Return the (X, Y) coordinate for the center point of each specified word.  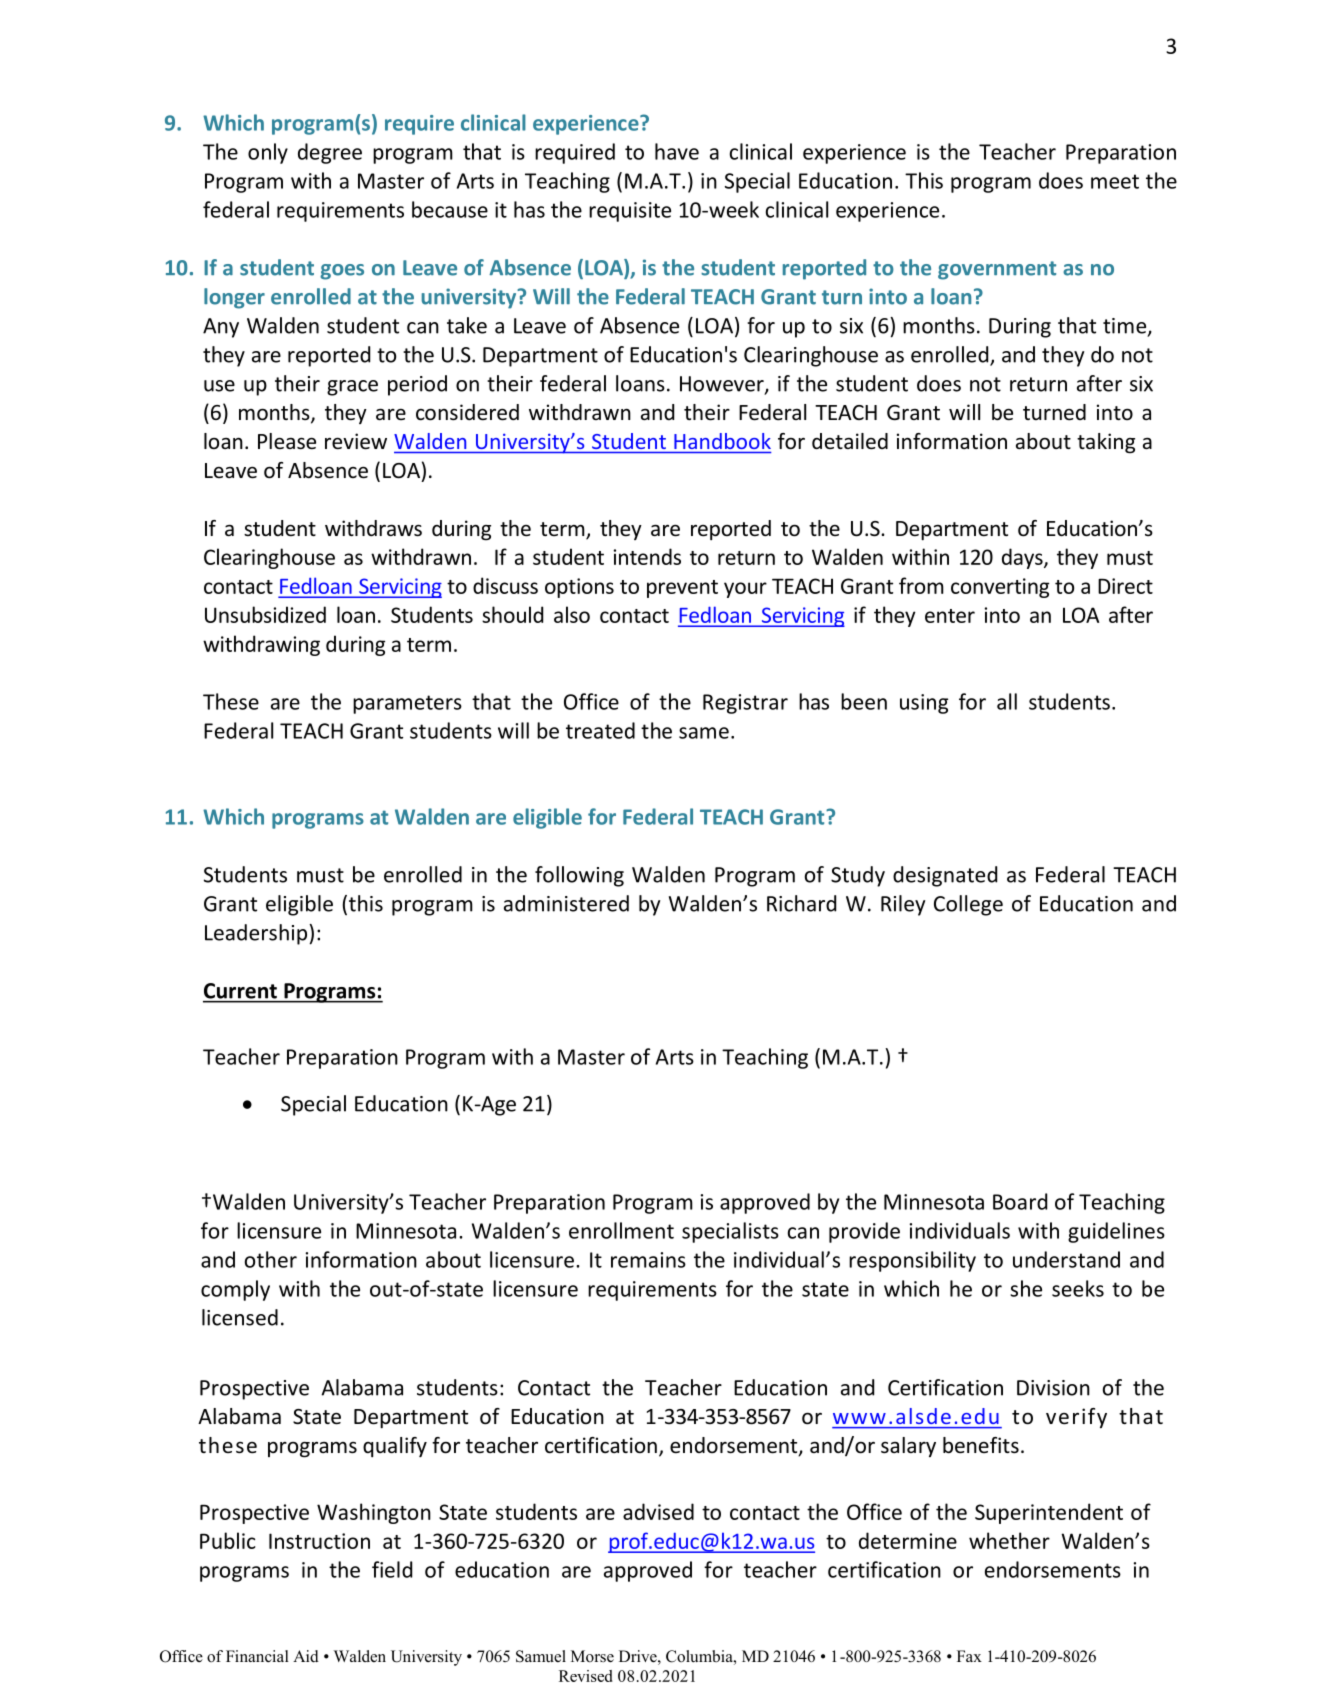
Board (1020, 1201)
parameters (407, 704)
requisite (630, 212)
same (704, 733)
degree (330, 153)
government (997, 270)
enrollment (621, 1230)
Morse (592, 1656)
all (1007, 701)
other (271, 1259)
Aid (306, 1656)
